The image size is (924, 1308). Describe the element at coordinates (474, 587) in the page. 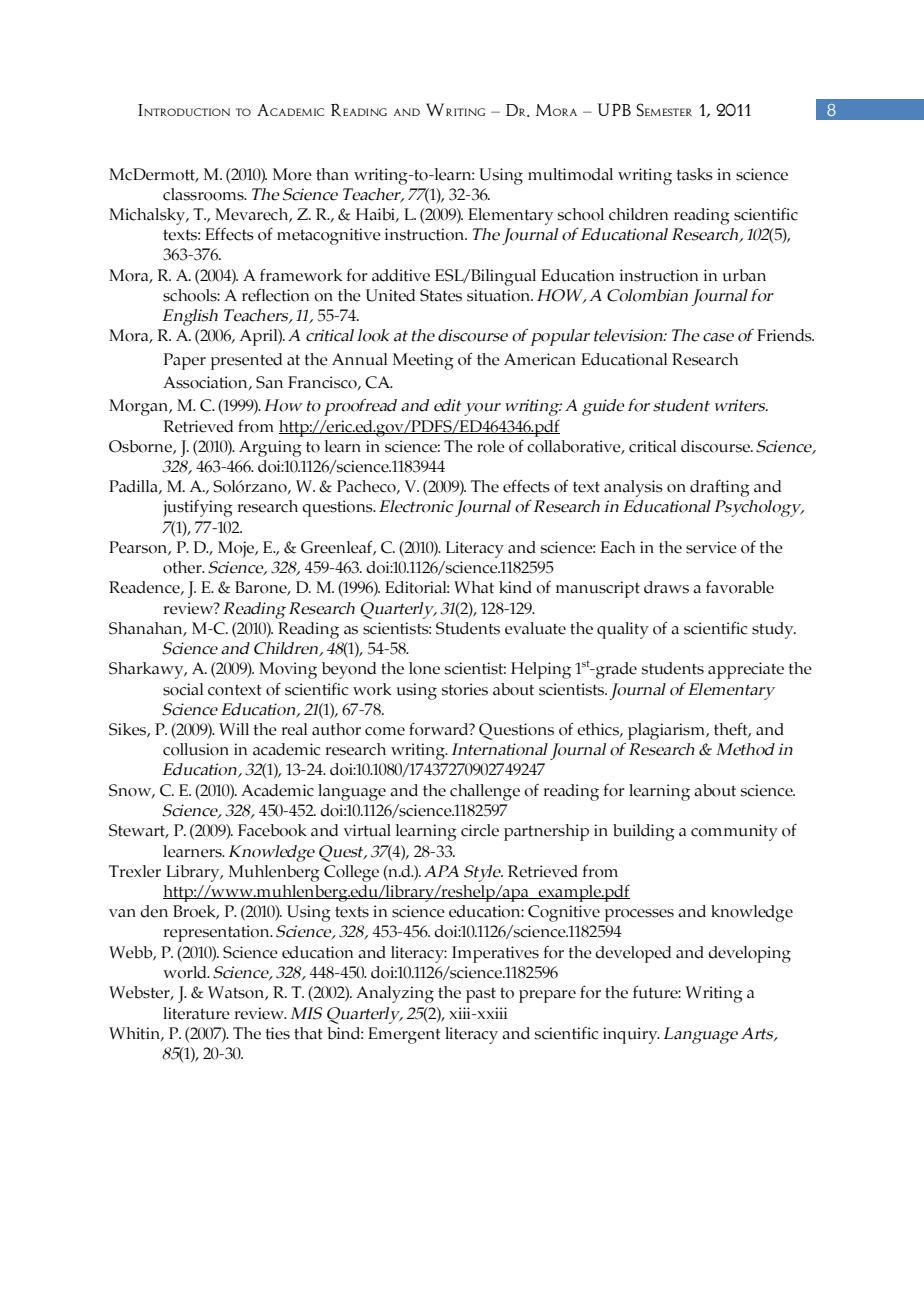

I see `What` at that location.
